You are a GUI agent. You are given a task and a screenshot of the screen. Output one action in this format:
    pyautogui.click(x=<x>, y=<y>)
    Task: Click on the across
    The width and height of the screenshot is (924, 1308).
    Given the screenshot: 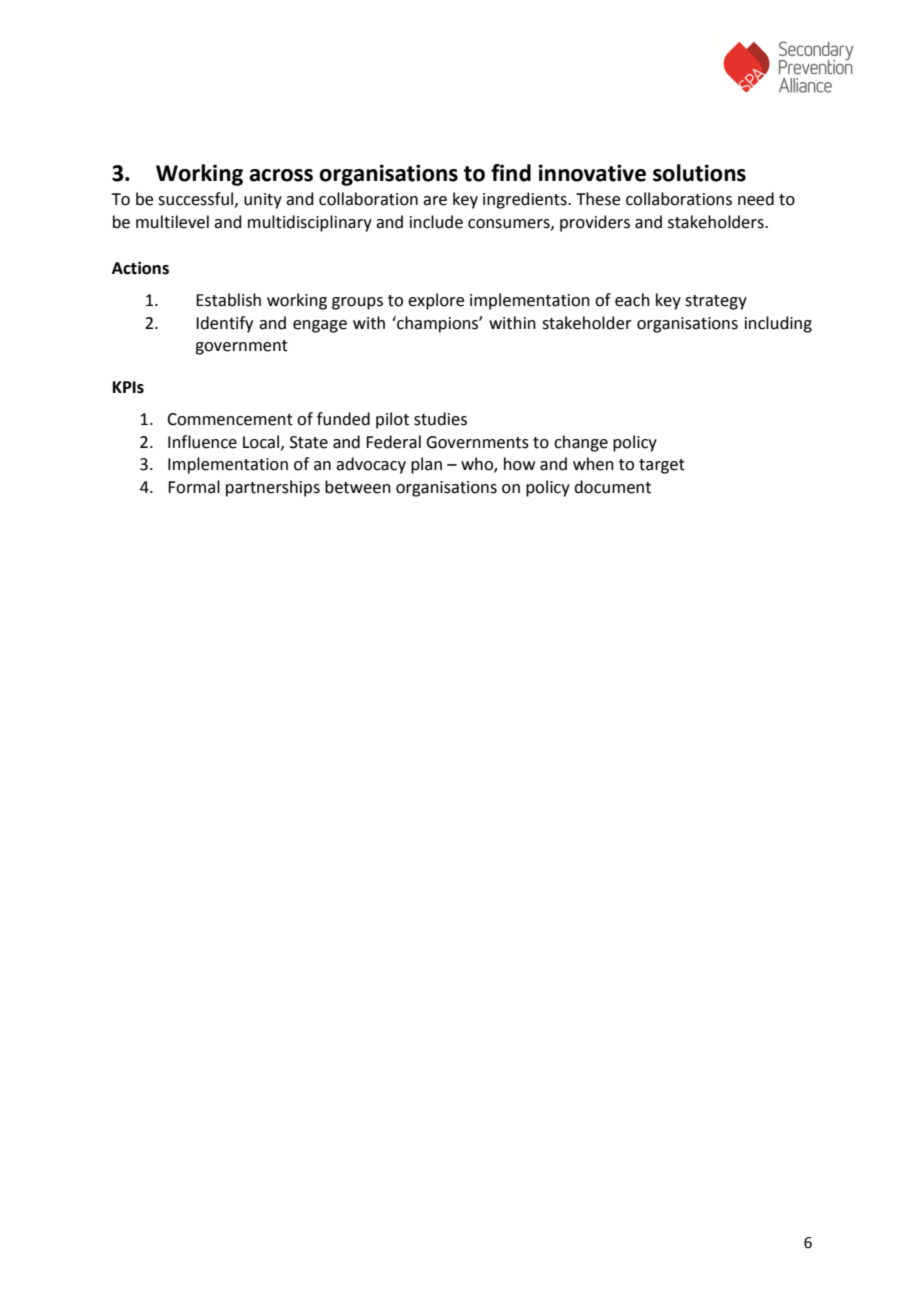 What is the action you would take?
    pyautogui.click(x=281, y=175)
